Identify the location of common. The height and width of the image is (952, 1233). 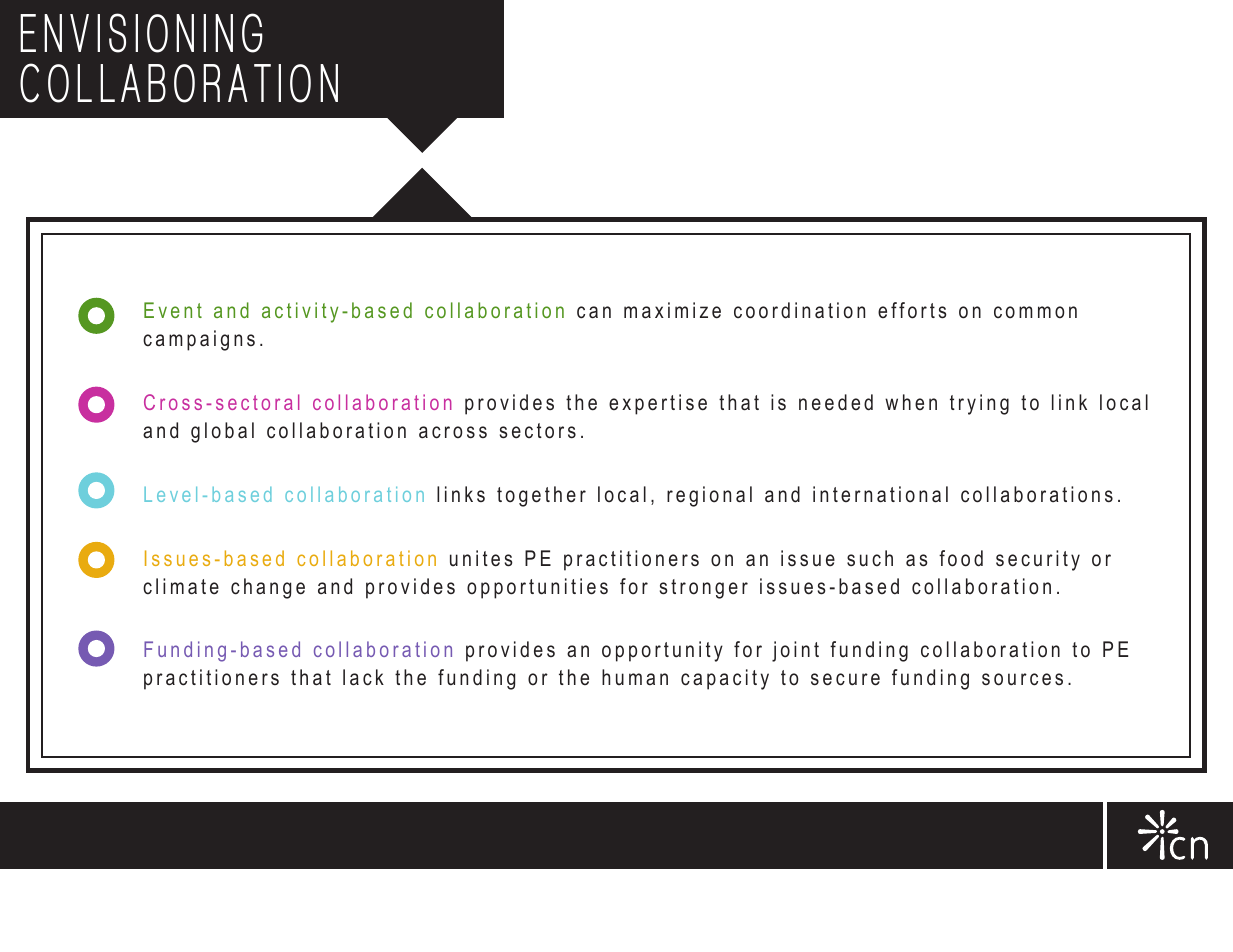
(1035, 312).
